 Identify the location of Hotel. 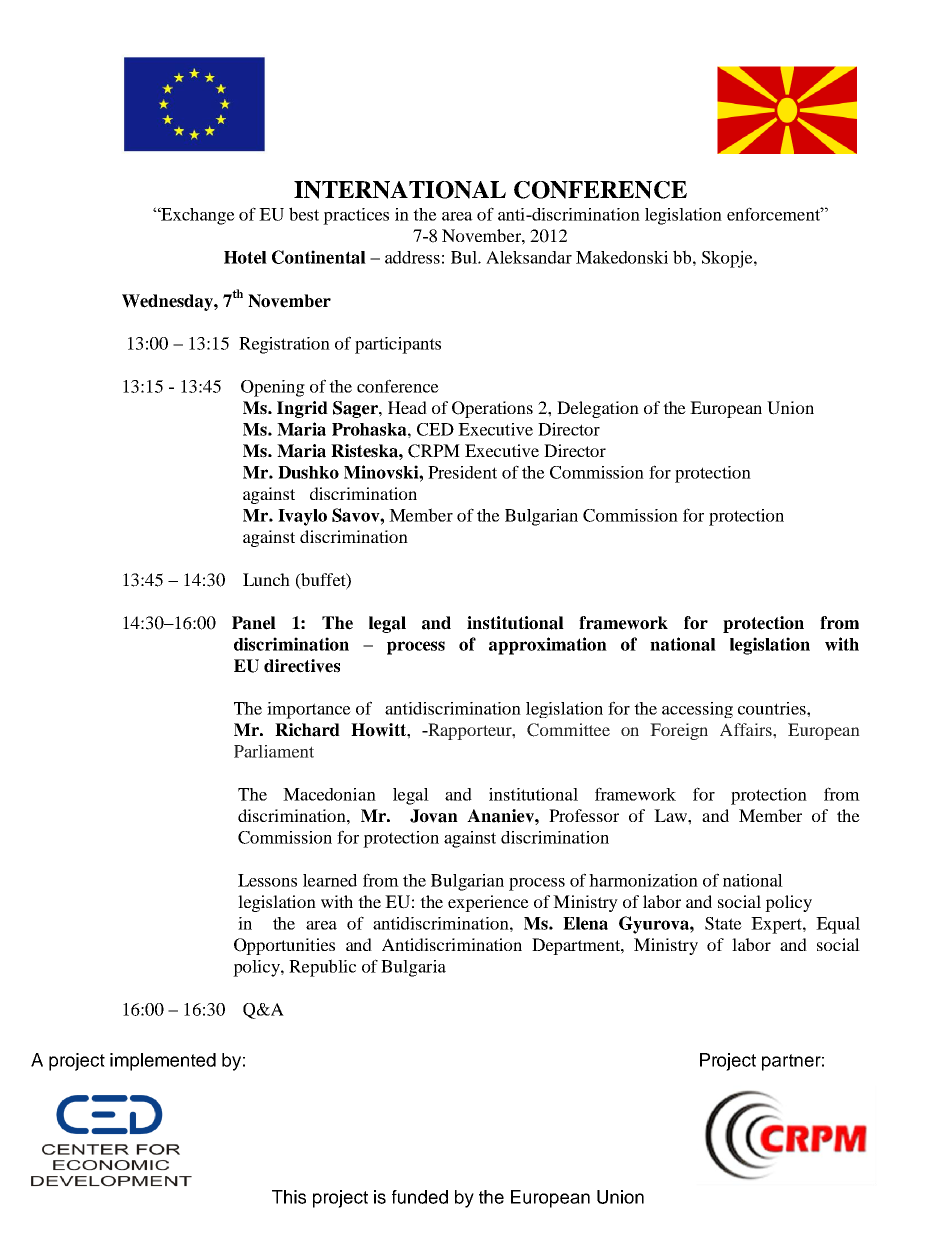
(245, 257).
